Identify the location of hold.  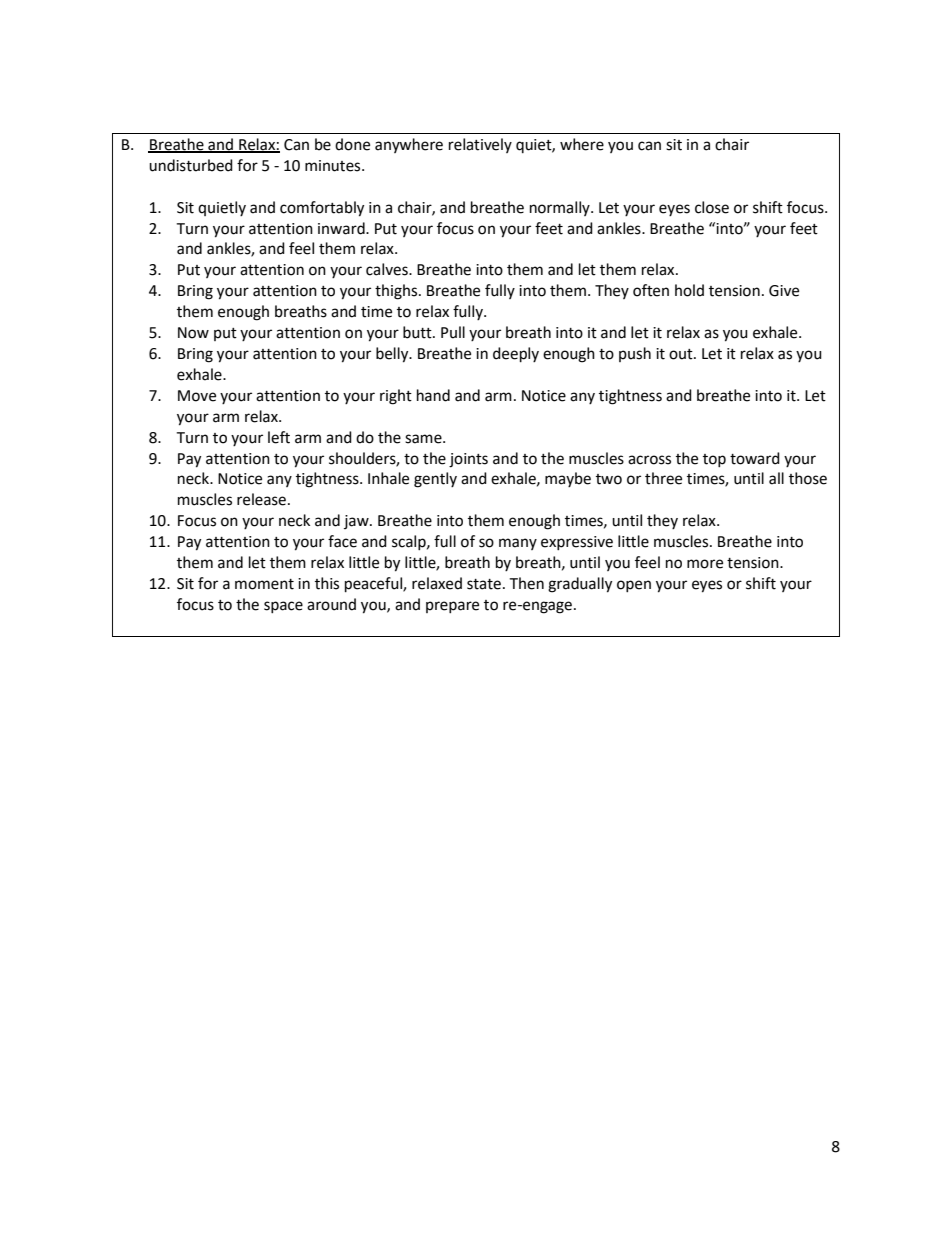
(689, 290).
